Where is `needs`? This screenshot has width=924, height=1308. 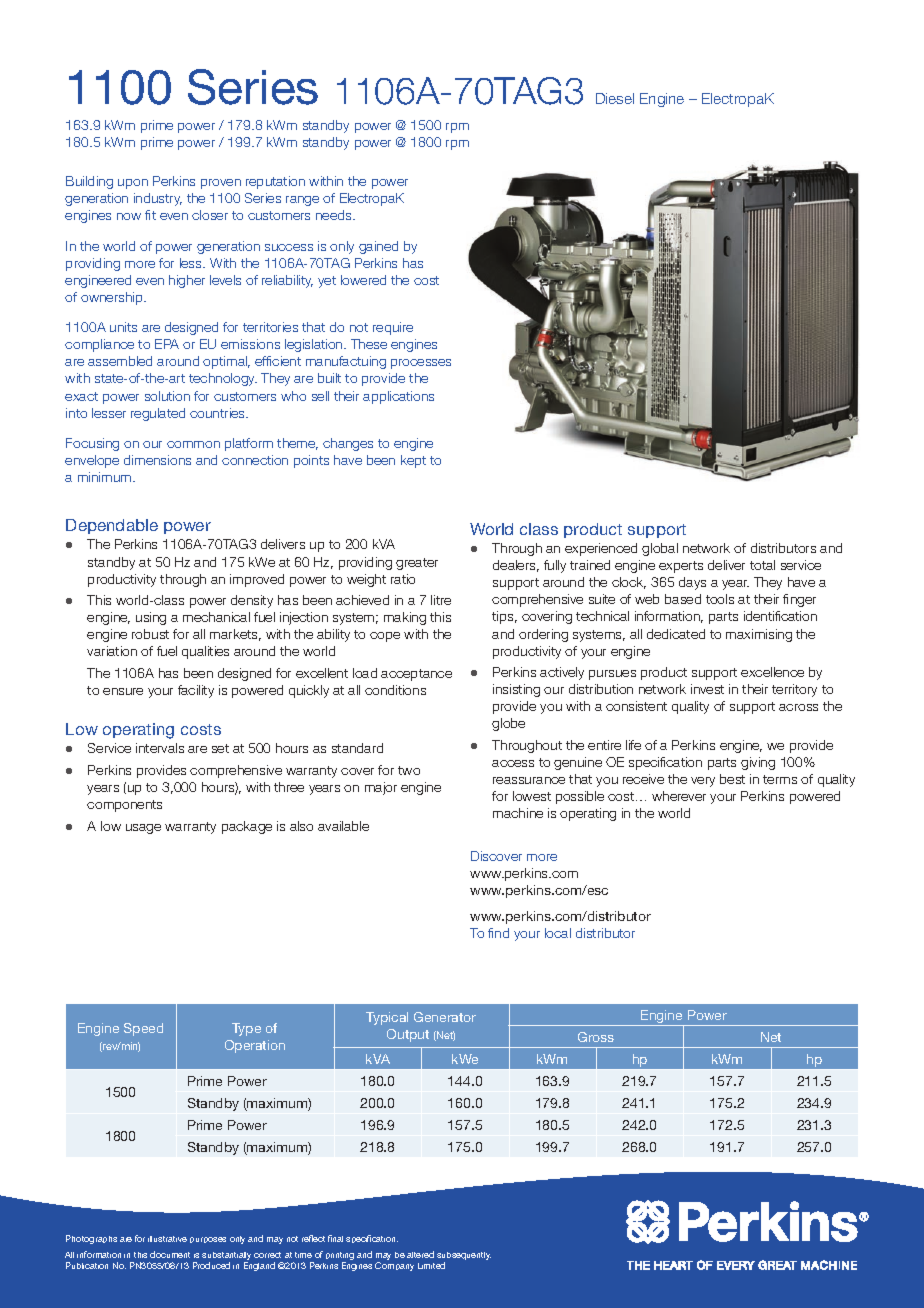
needs is located at coordinates (335, 215).
